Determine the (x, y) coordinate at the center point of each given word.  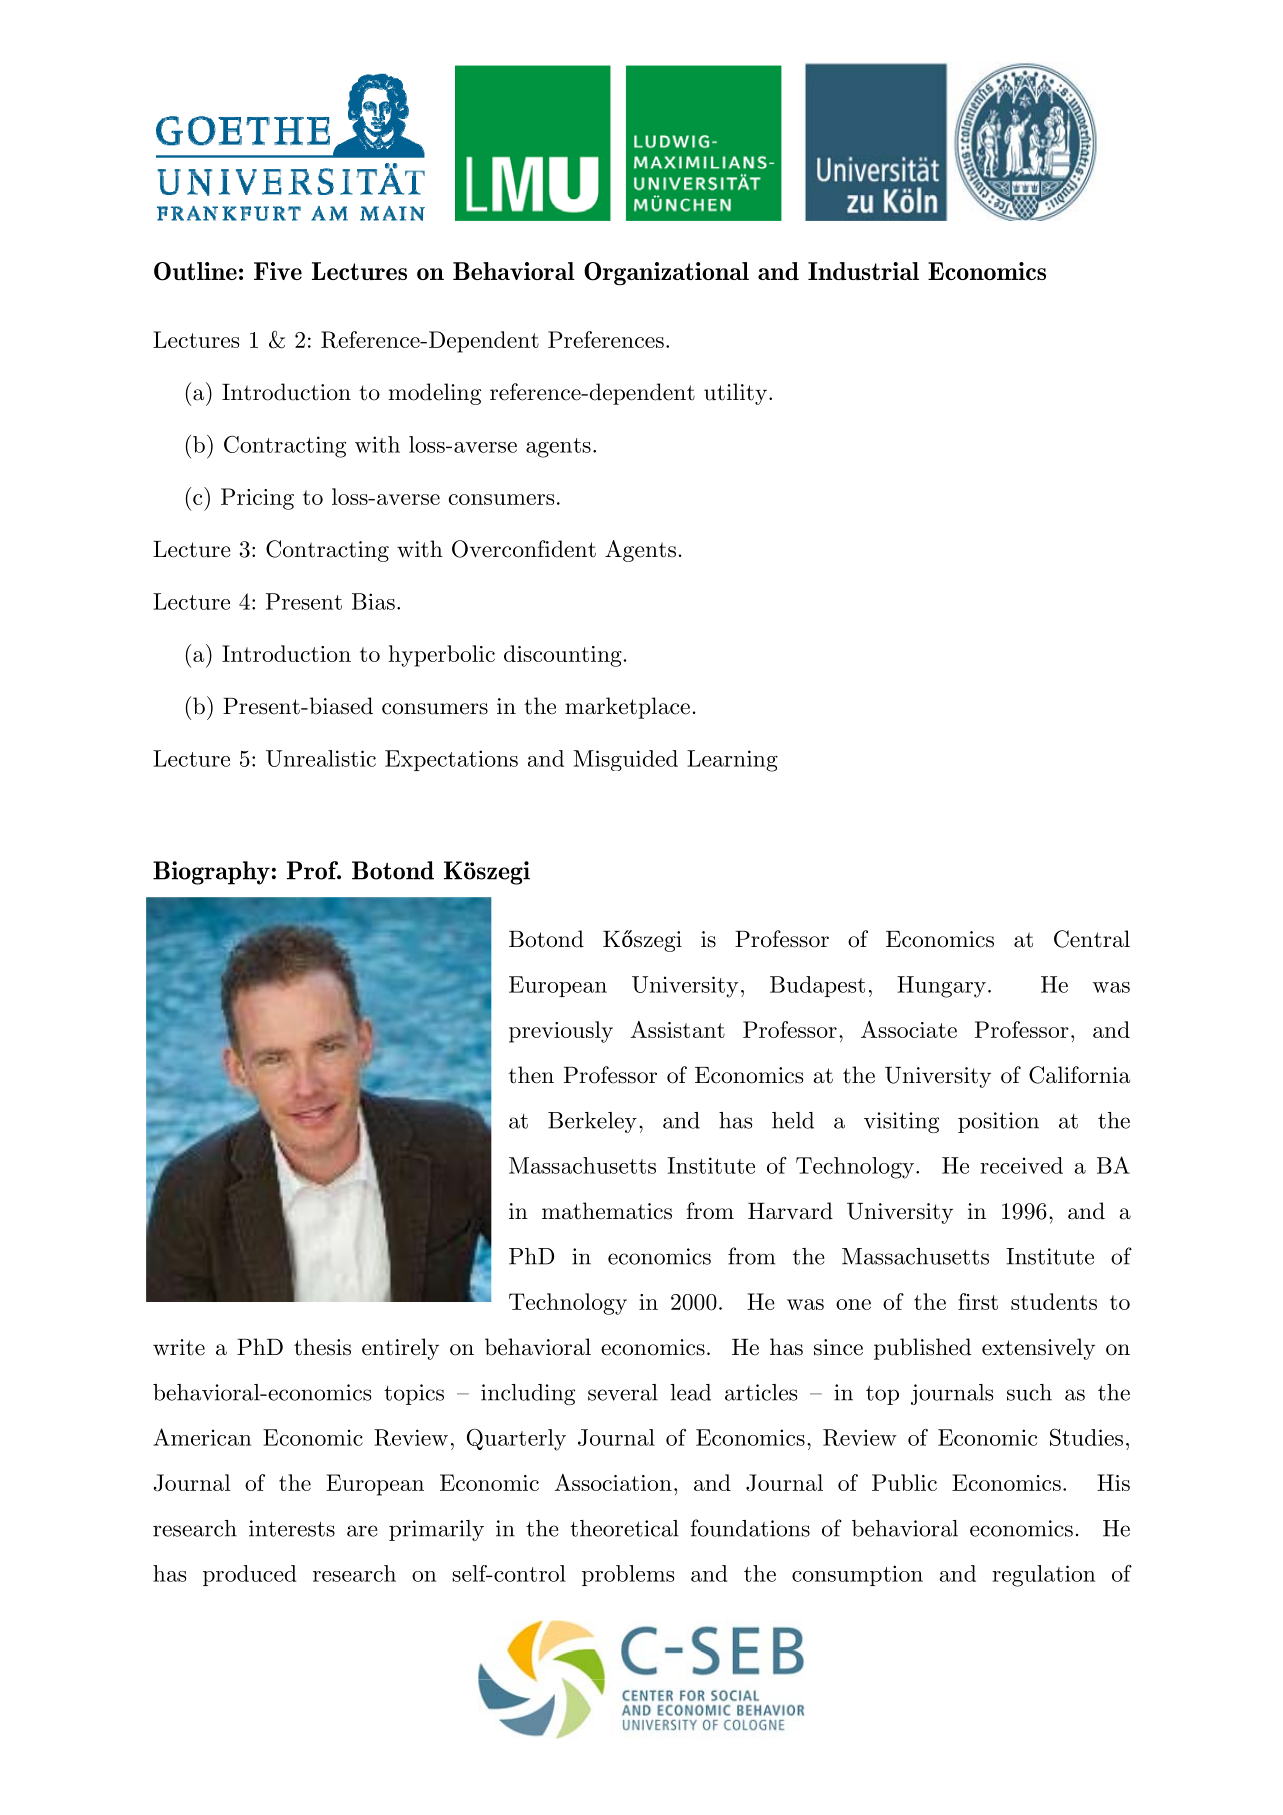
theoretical (624, 1528)
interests (292, 1528)
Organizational (666, 273)
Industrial (863, 271)
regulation (1043, 1576)
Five (278, 271)
